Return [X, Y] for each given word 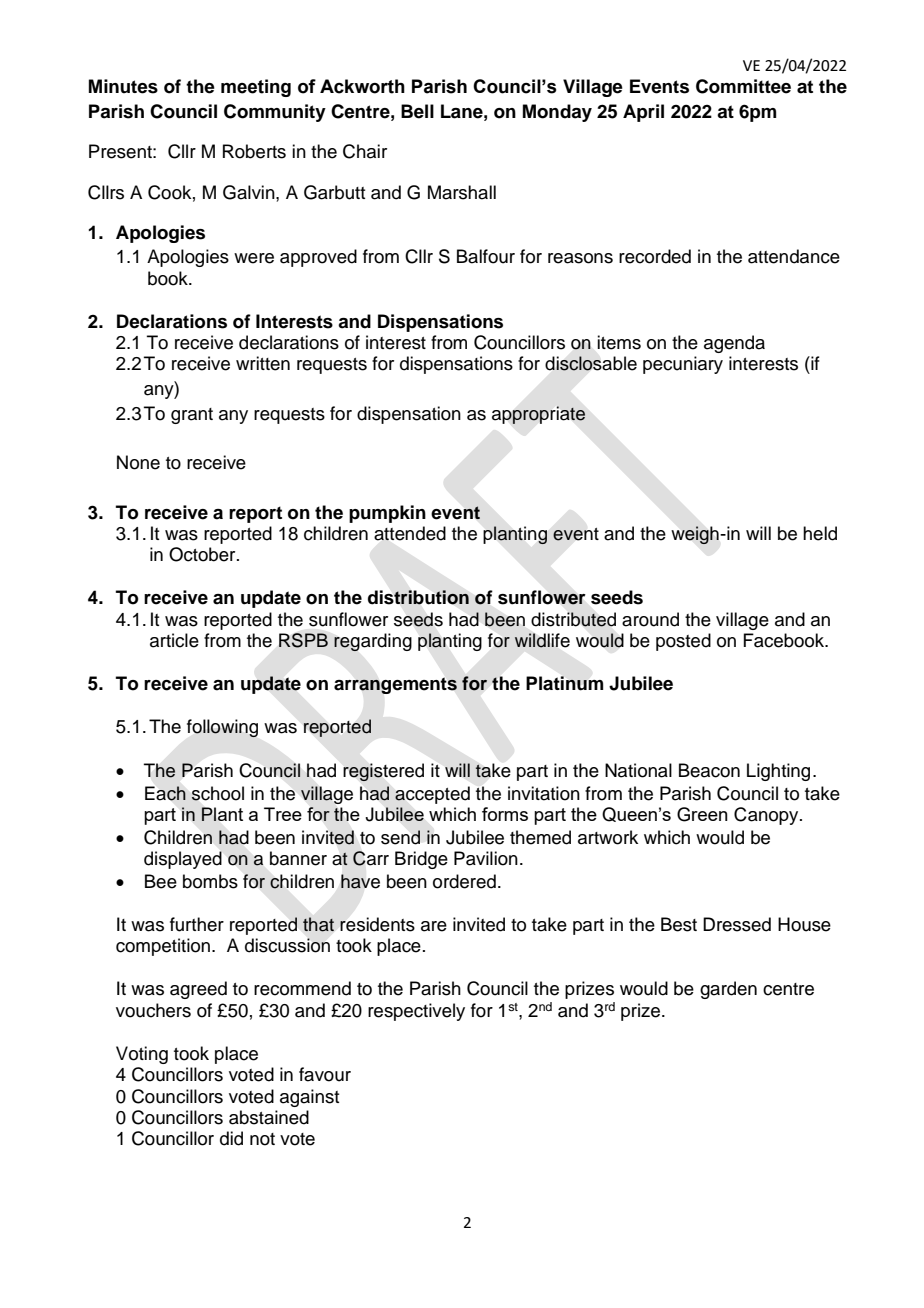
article [174, 640]
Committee [743, 86]
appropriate [539, 415]
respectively [416, 1012]
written [263, 363]
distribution [418, 597]
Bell [417, 111]
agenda [734, 344]
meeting [256, 88]
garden [728, 990]
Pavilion [486, 858]
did [231, 1138]
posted [683, 642]
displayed [183, 860]
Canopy [767, 816]
